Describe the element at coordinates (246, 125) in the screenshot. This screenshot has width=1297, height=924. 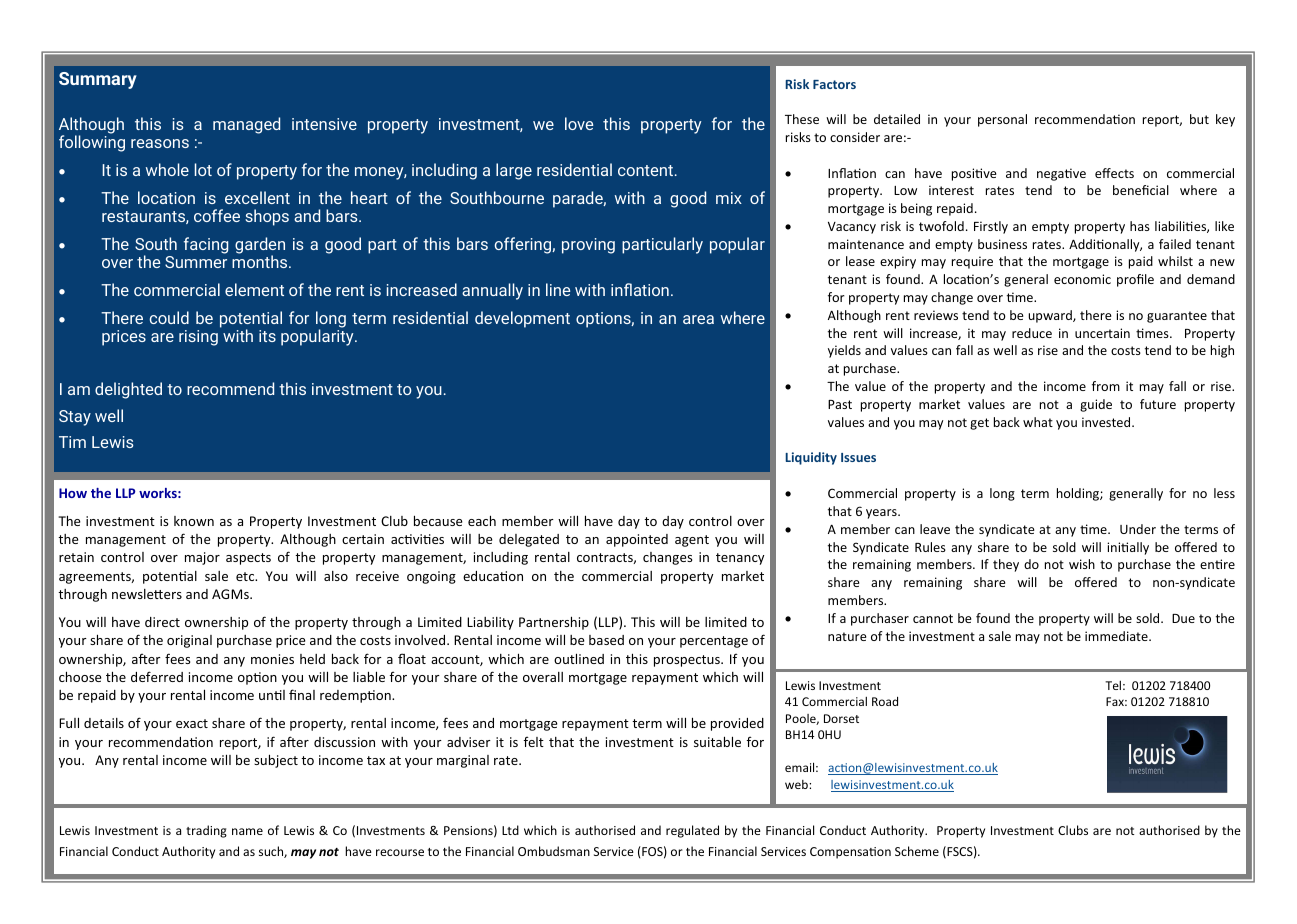
I see `managed` at that location.
